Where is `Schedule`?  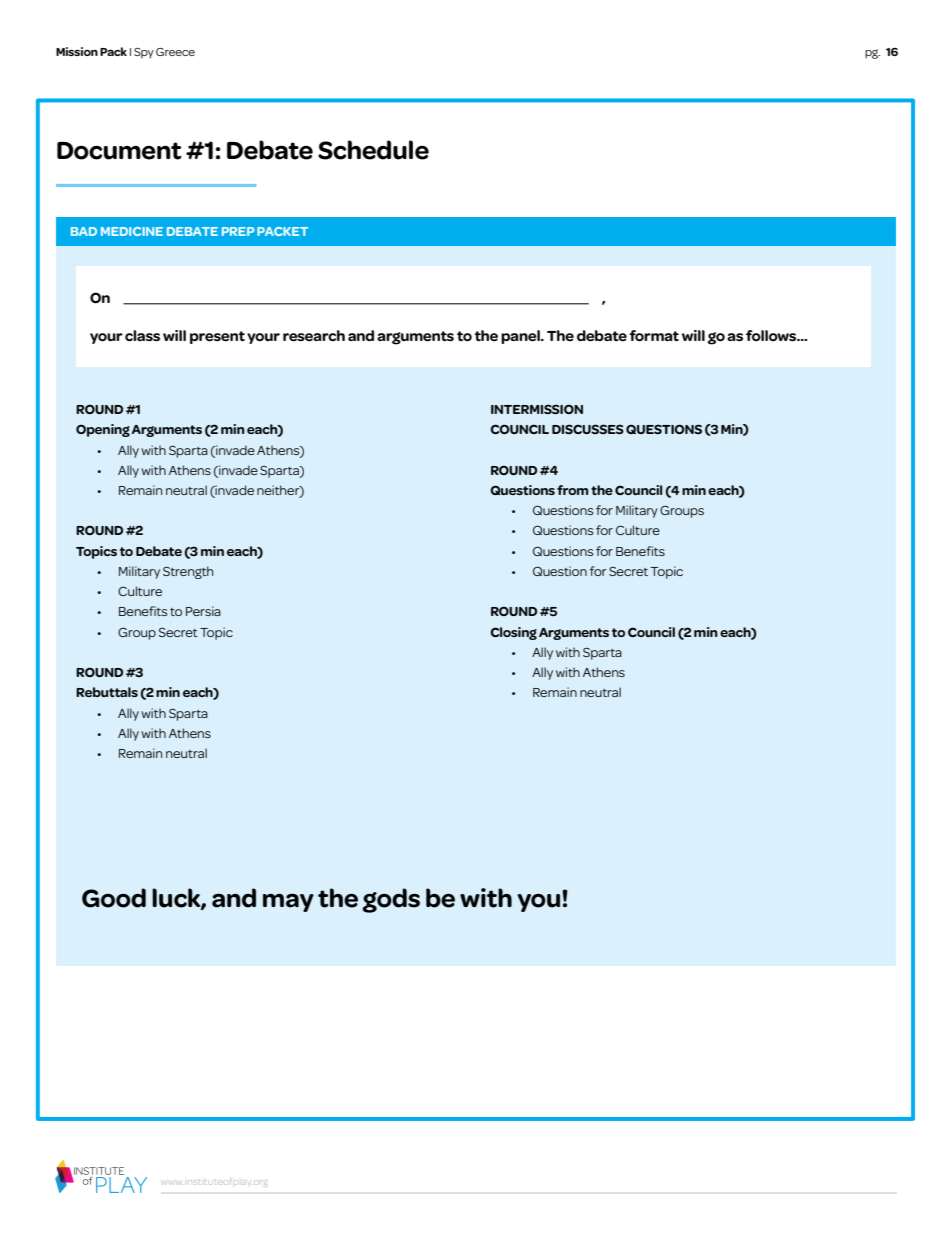
Schedule is located at coordinates (373, 150).
